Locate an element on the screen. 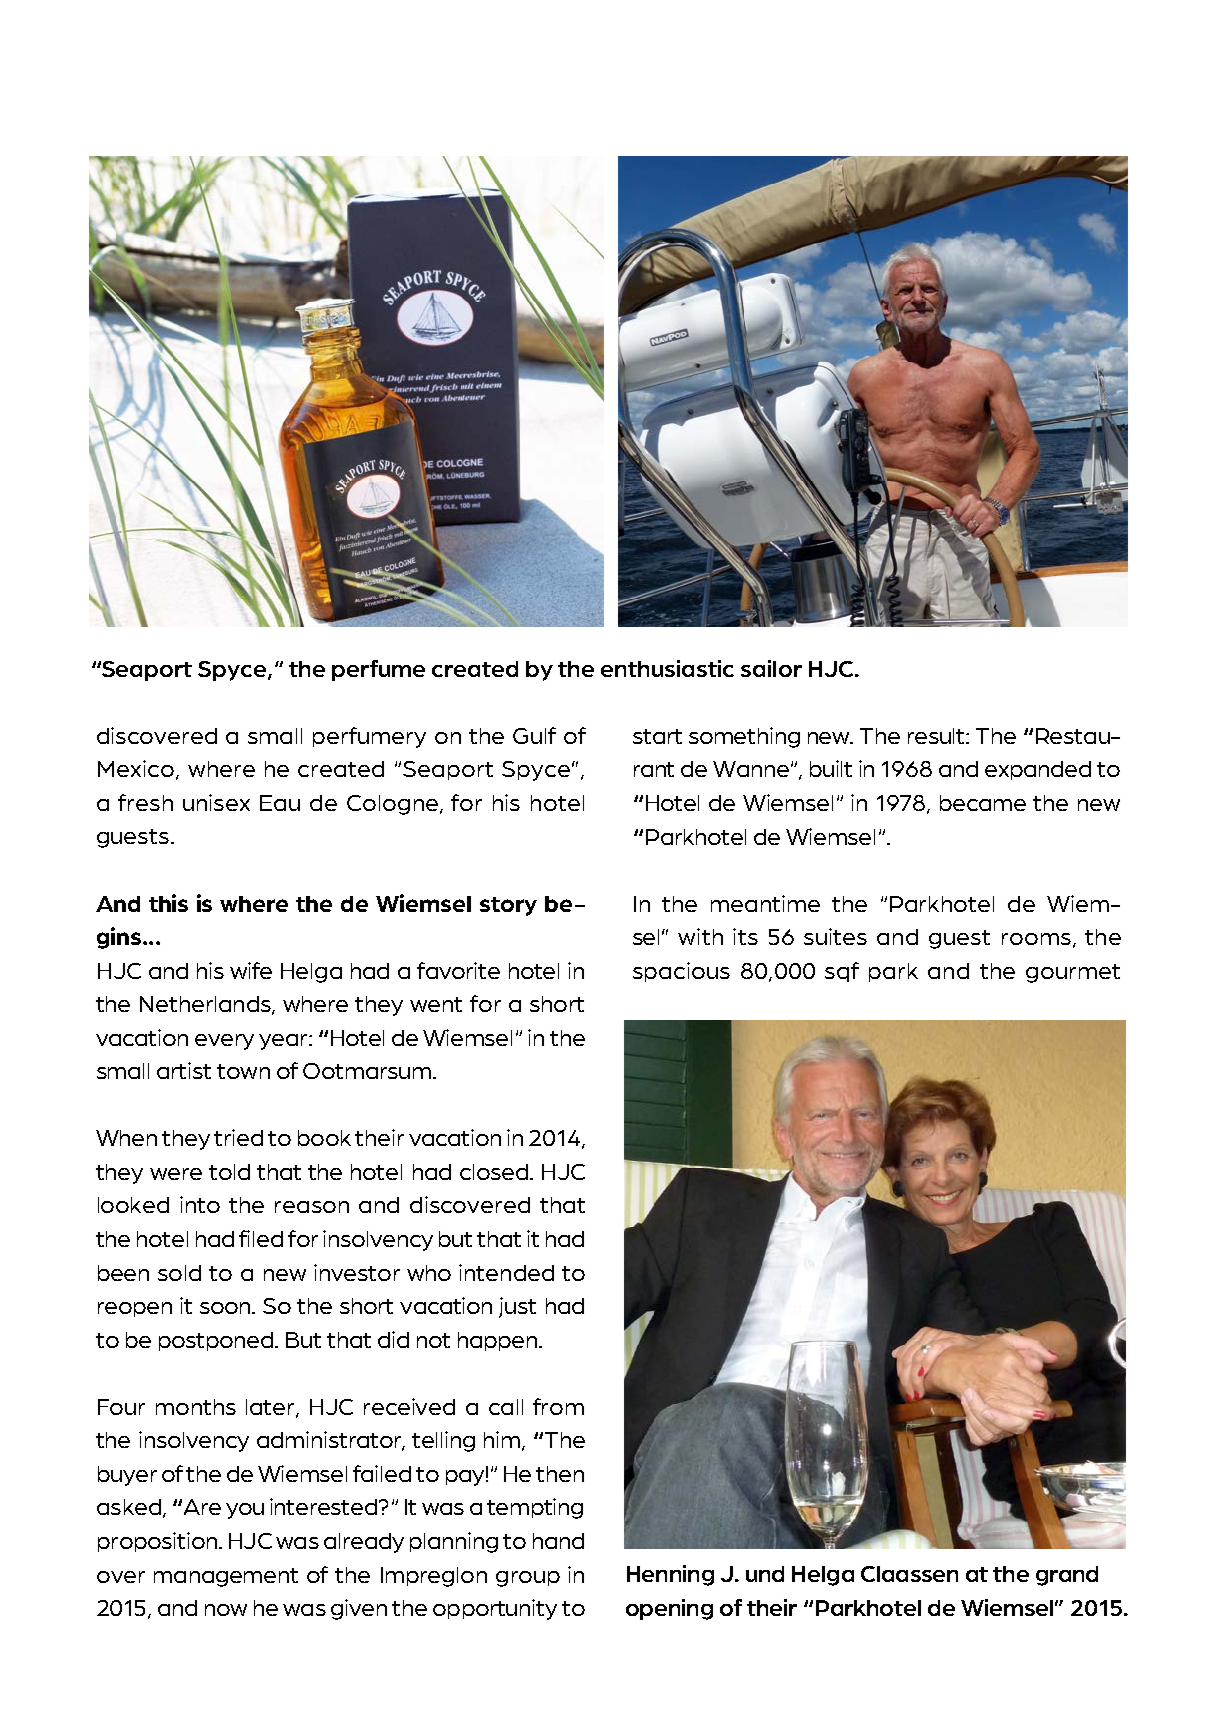 This screenshot has height=1722, width=1218. expanded is located at coordinates (1038, 770).
